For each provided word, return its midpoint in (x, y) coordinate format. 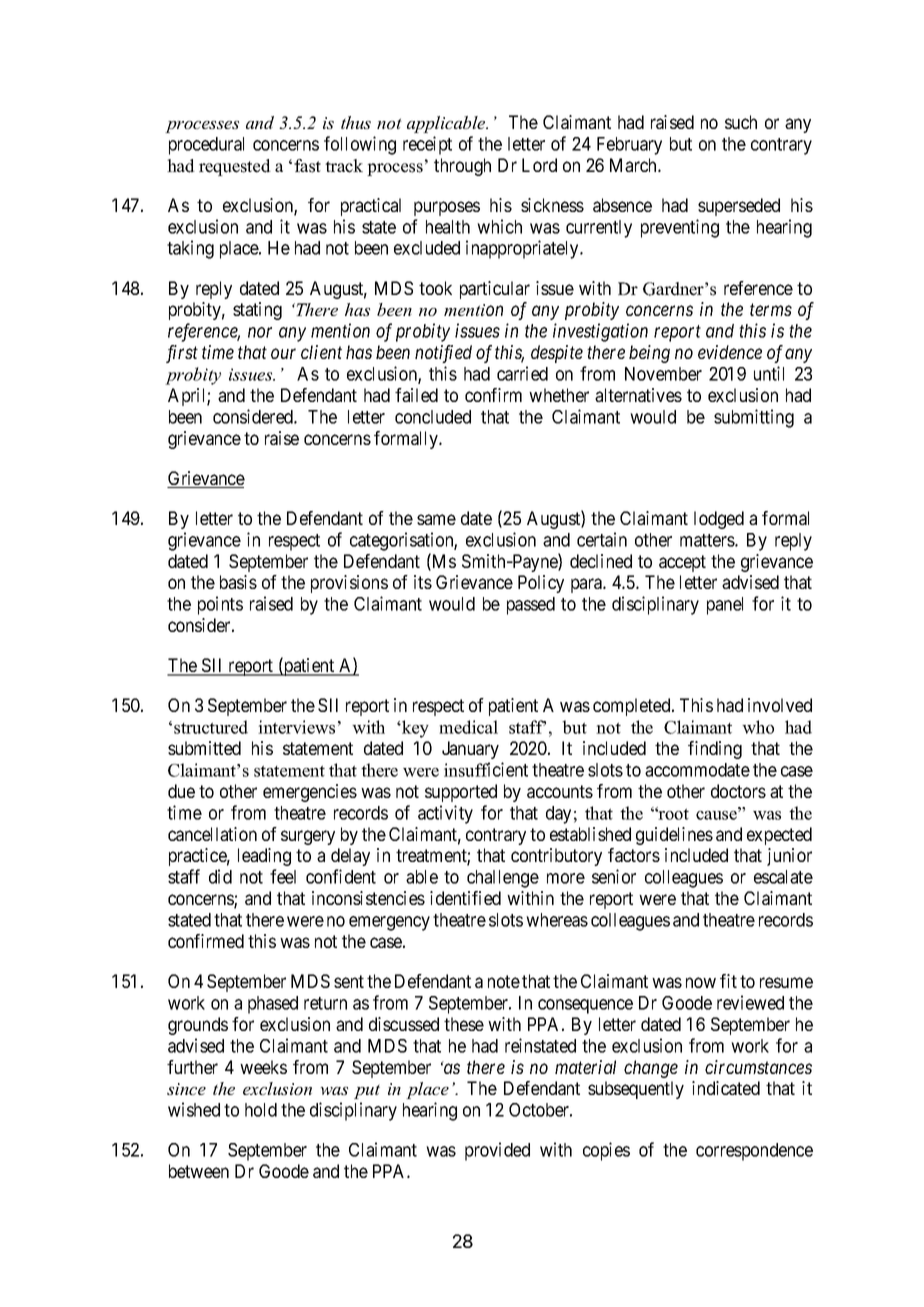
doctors (738, 791)
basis (238, 582)
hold (261, 1110)
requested (235, 167)
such (741, 122)
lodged (719, 520)
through (462, 167)
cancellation (212, 834)
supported (461, 793)
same (436, 519)
